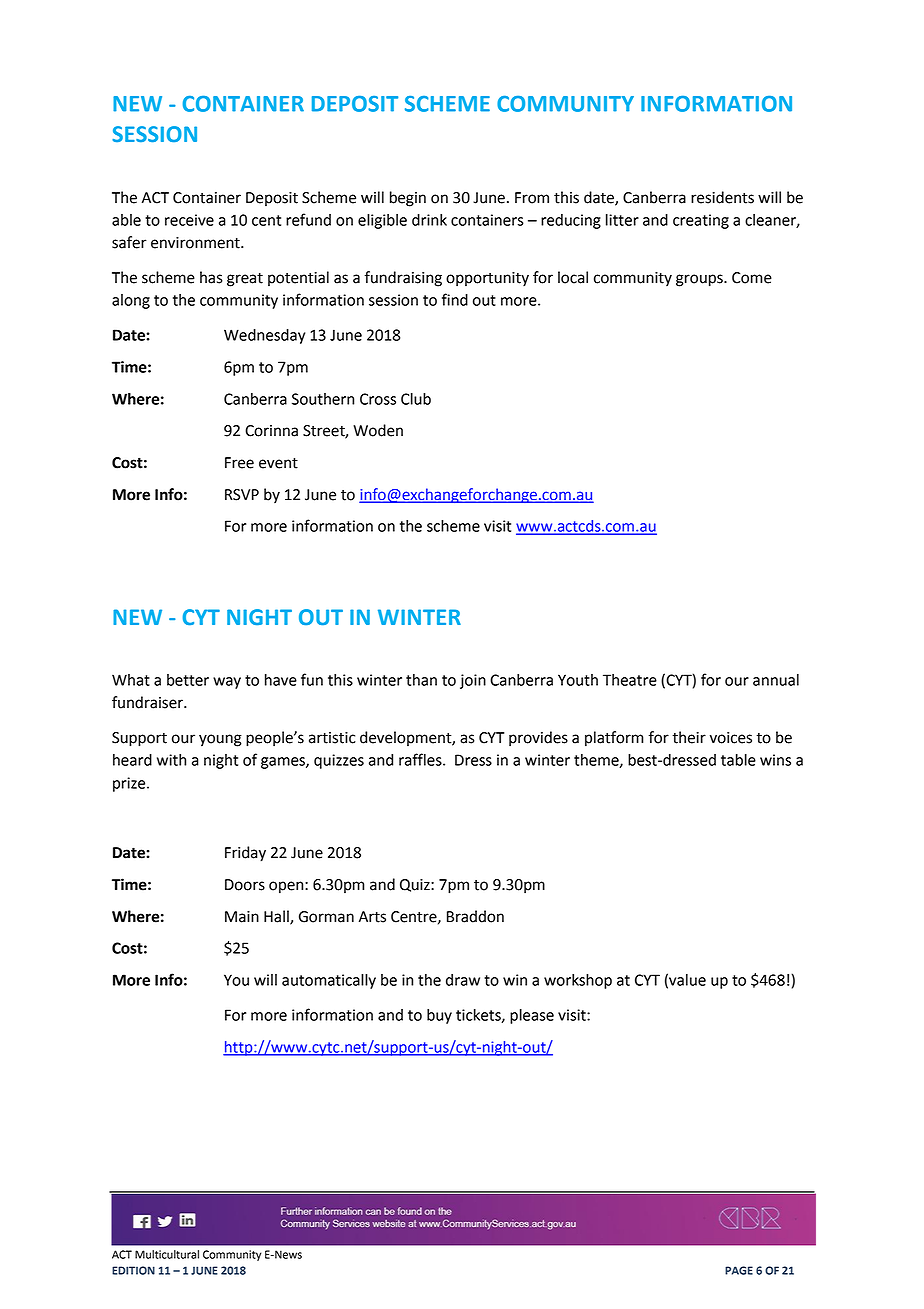  What do you see at coordinates (242, 917) in the screenshot?
I see `Main` at bounding box center [242, 917].
